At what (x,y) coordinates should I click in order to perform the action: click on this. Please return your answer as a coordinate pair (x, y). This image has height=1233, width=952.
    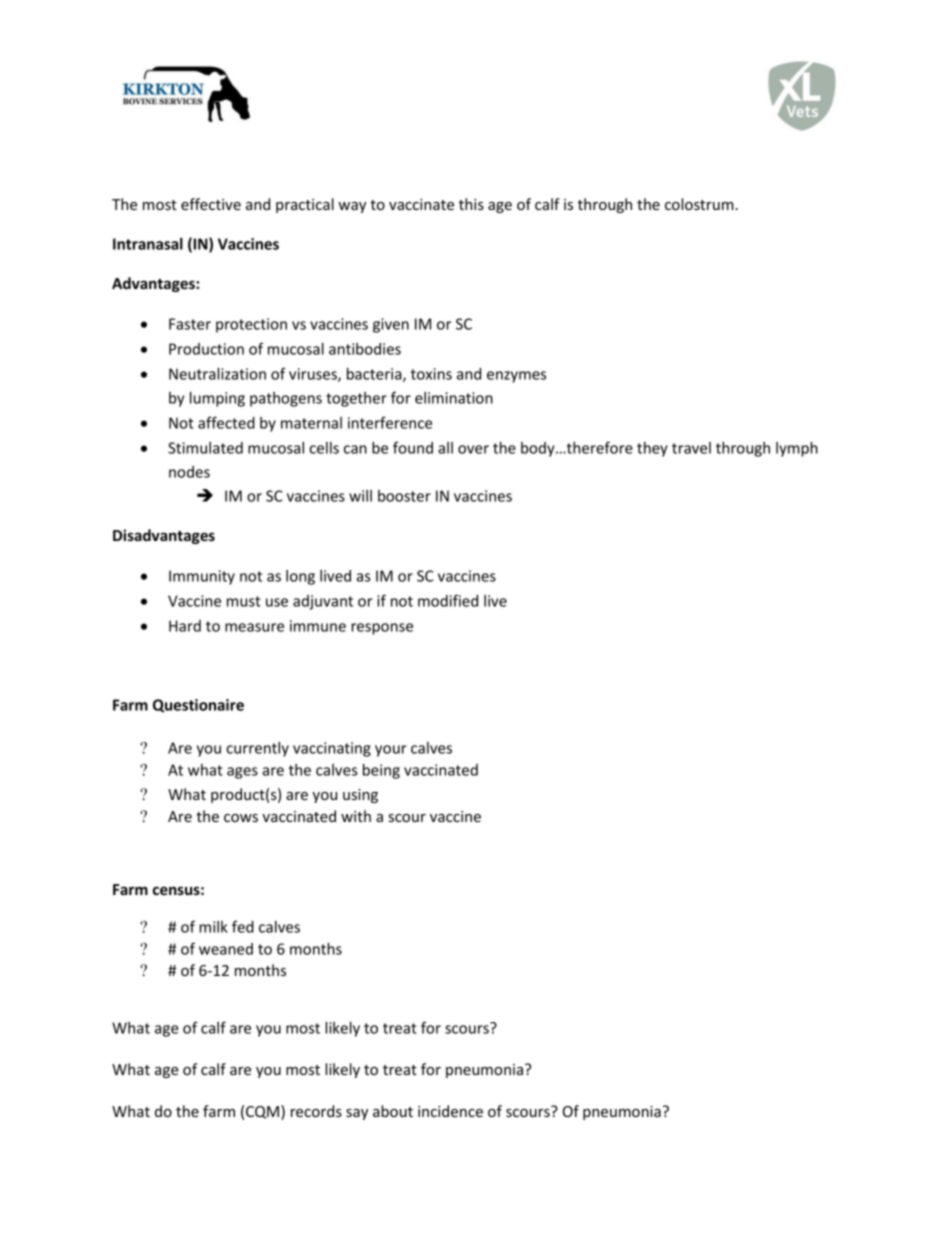
    Looking at the image, I should click on (471, 204).
